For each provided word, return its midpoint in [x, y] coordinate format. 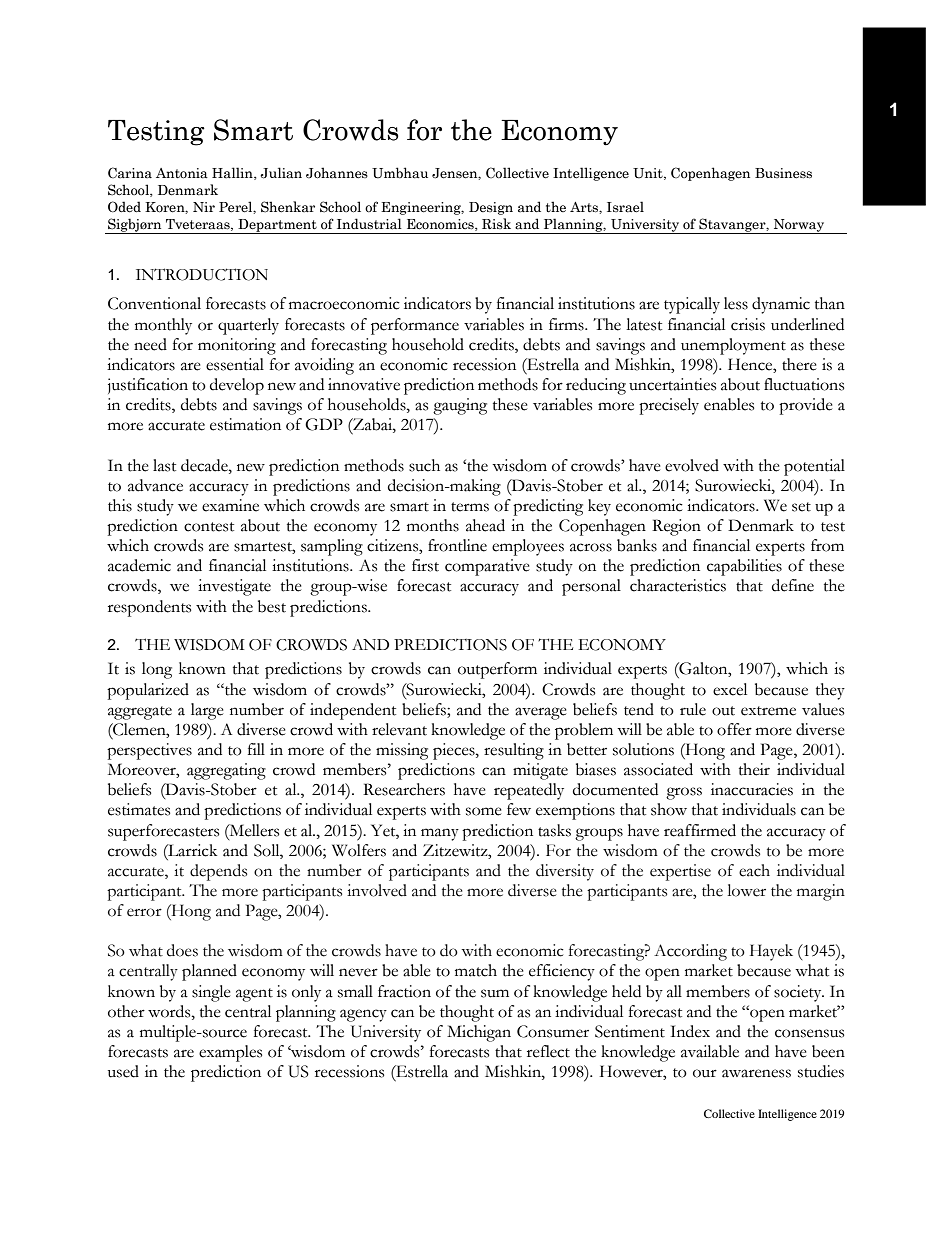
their [754, 769]
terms [470, 507]
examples [230, 1053]
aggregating [226, 771]
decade [205, 465]
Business [783, 173]
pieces [455, 751]
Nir [204, 207]
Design [491, 208]
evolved [692, 465]
